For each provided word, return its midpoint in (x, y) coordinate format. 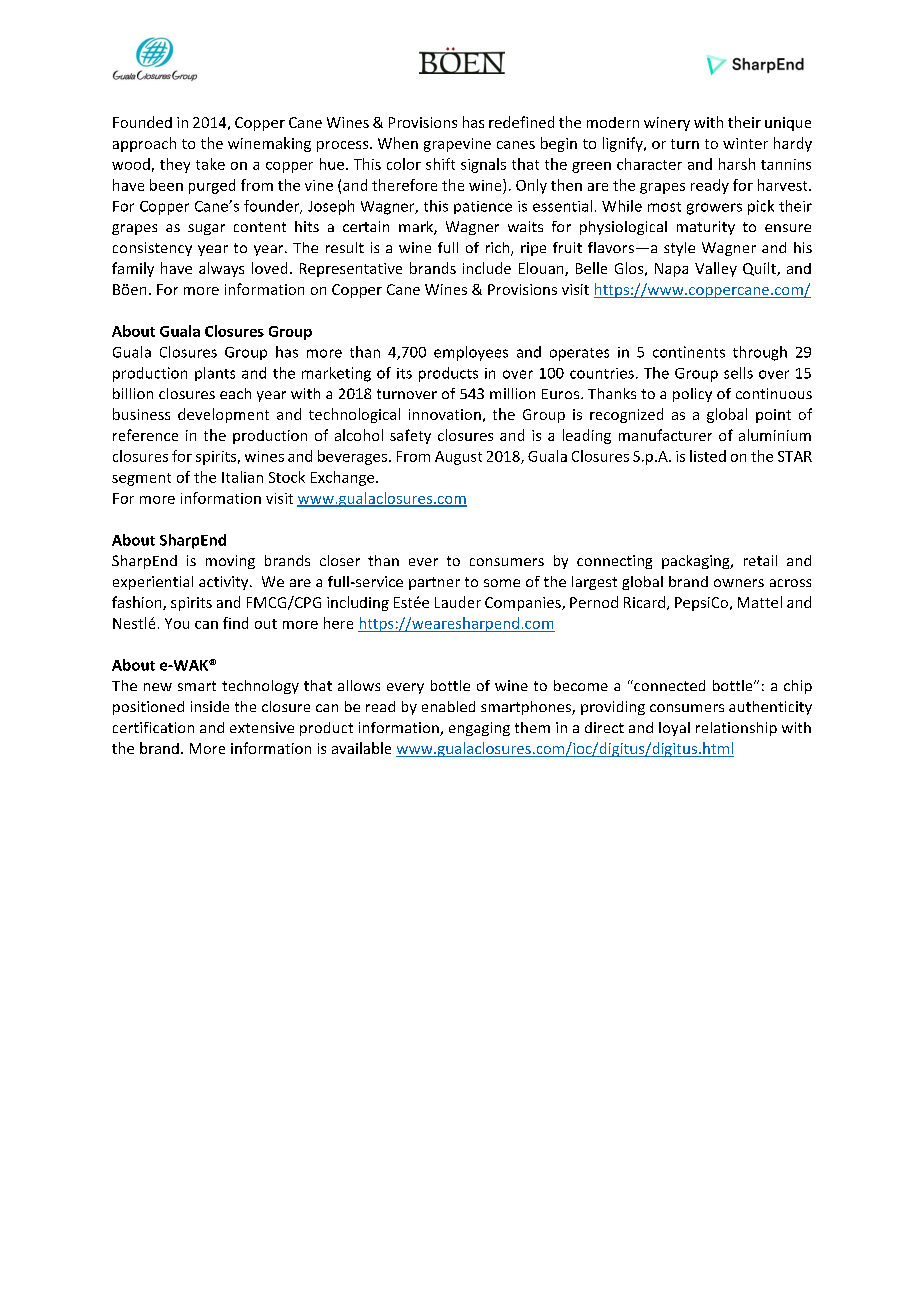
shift (440, 164)
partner (434, 583)
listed (708, 456)
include (487, 268)
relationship (736, 729)
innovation (445, 414)
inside (210, 706)
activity (225, 583)
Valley (716, 269)
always (221, 269)
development (223, 415)
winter (745, 143)
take (210, 164)
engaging (479, 729)
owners (739, 583)
